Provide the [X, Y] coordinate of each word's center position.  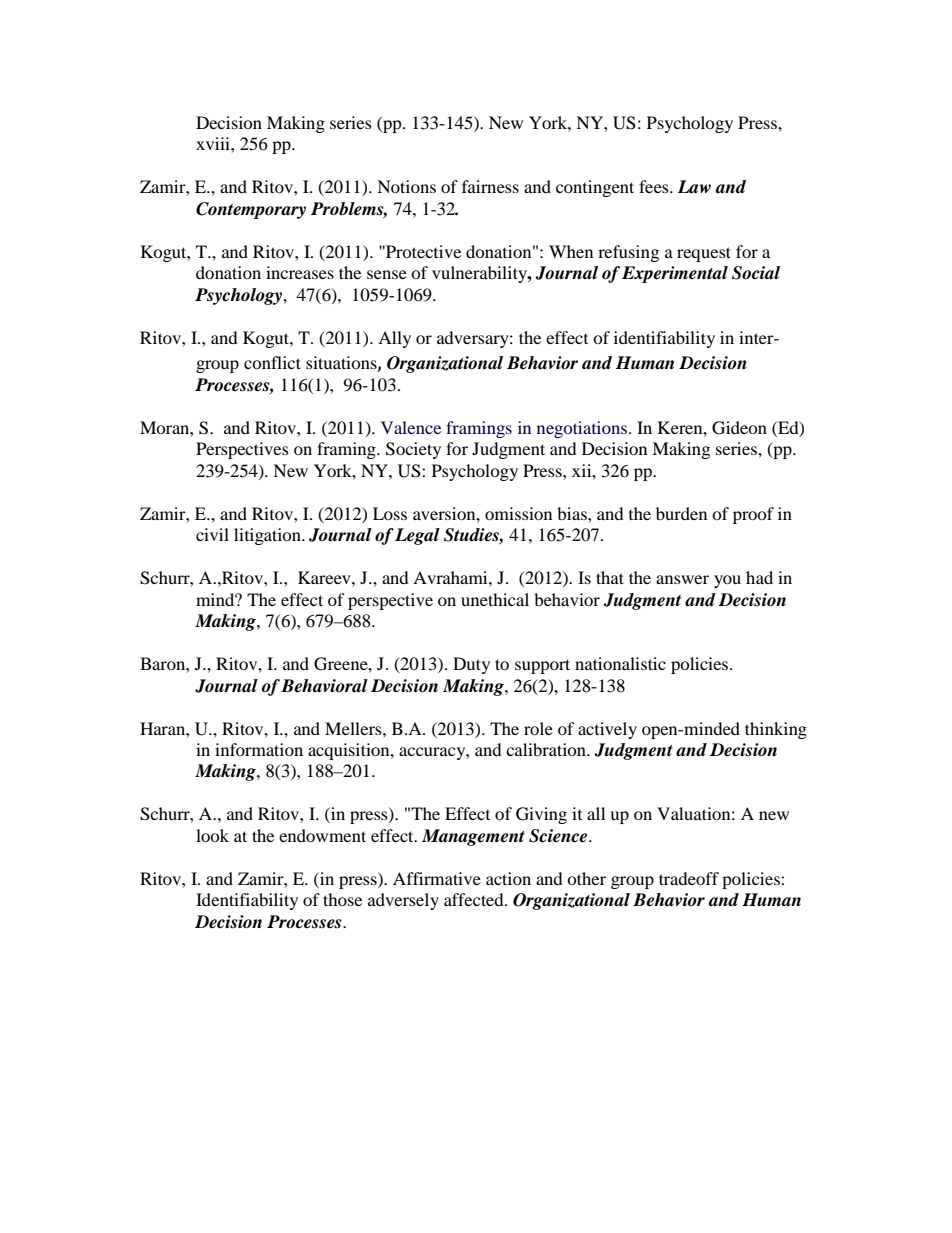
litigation [268, 536]
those [342, 899]
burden [681, 513]
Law [694, 187]
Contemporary [251, 210]
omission [518, 513]
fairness [490, 186]
